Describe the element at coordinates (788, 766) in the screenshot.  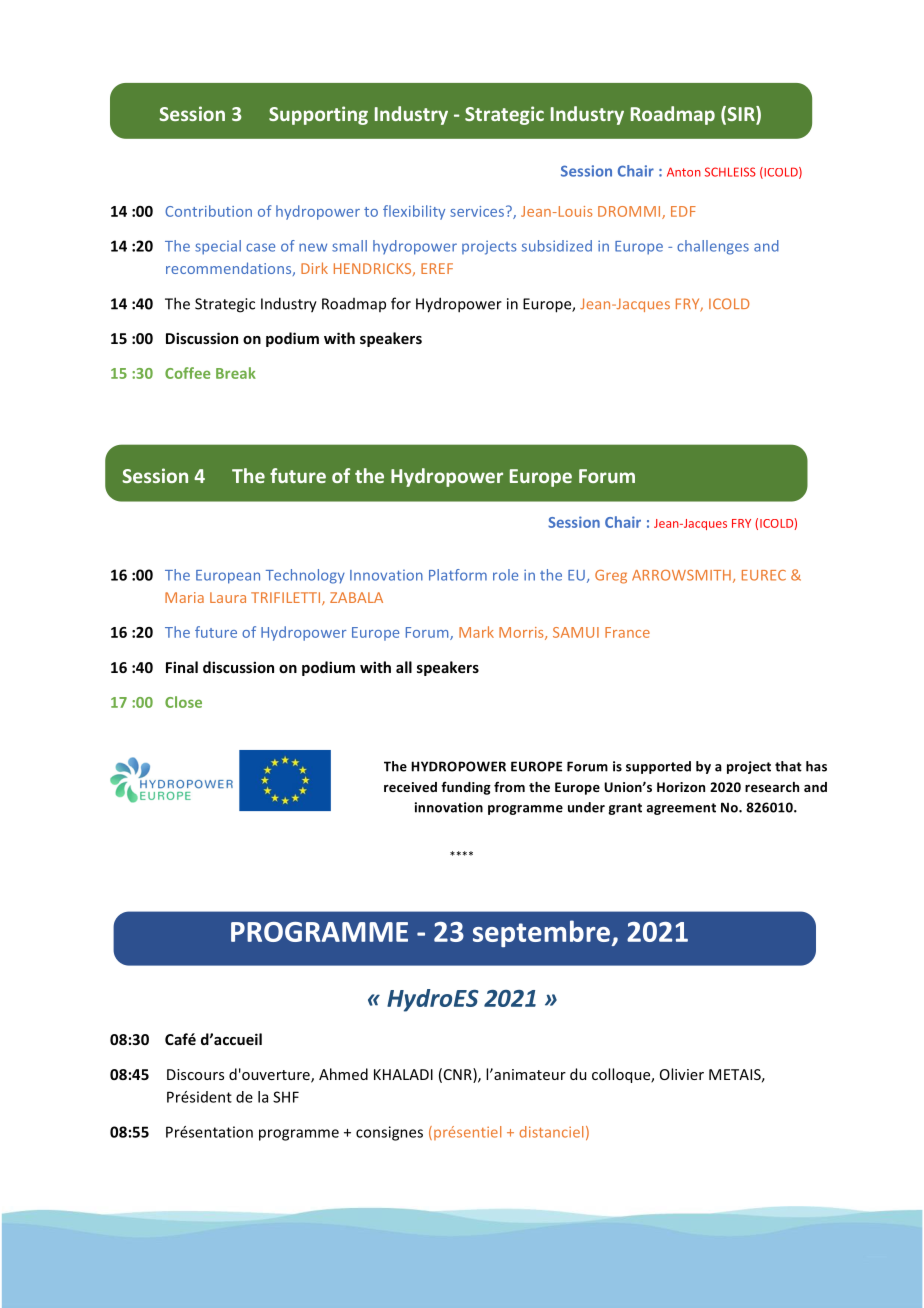
I see `that` at that location.
